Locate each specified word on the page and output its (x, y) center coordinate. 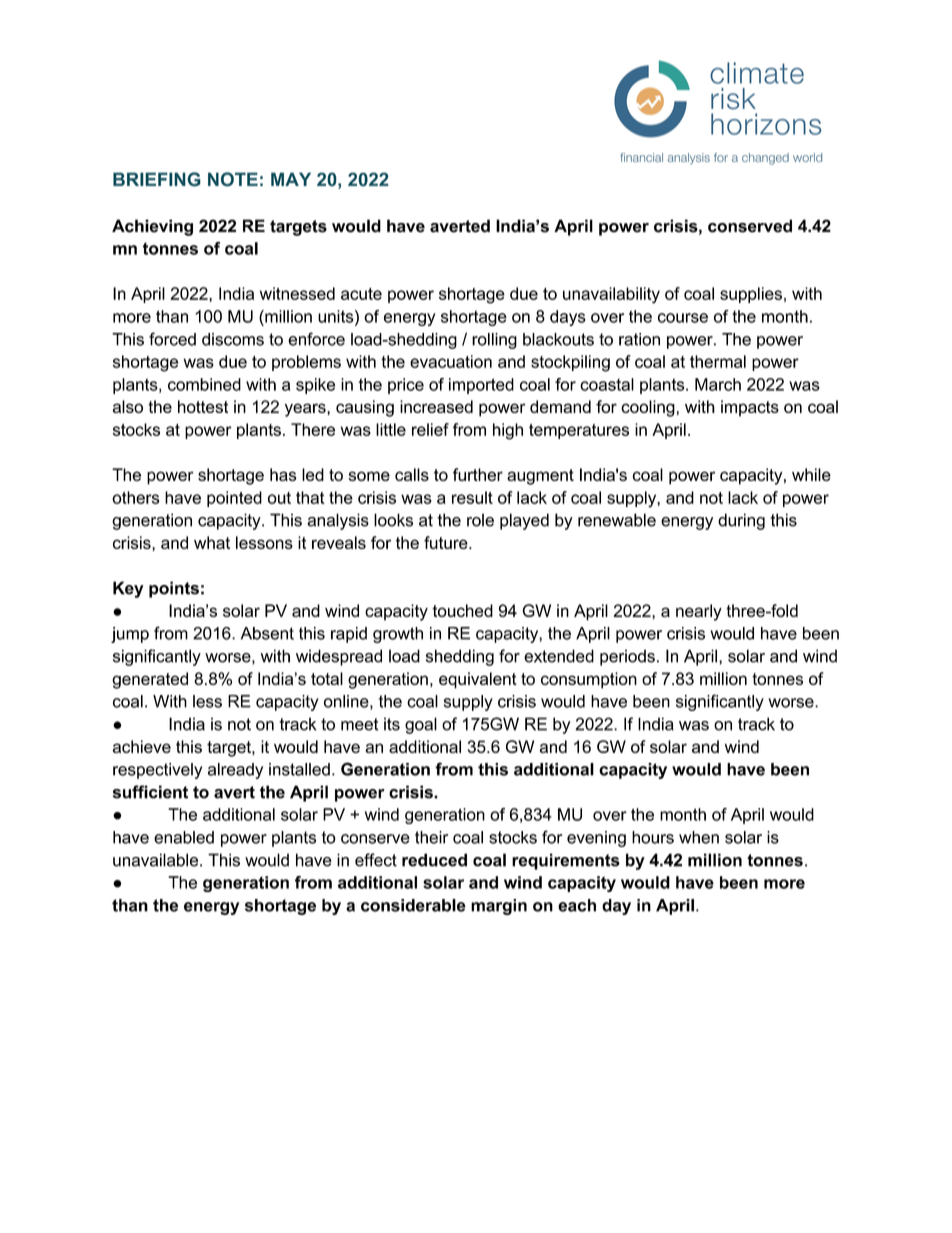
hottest (203, 406)
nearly (699, 612)
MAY (291, 179)
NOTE (233, 179)
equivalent (478, 680)
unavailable (157, 860)
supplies (751, 295)
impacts (750, 408)
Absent (267, 633)
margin (499, 907)
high (508, 431)
